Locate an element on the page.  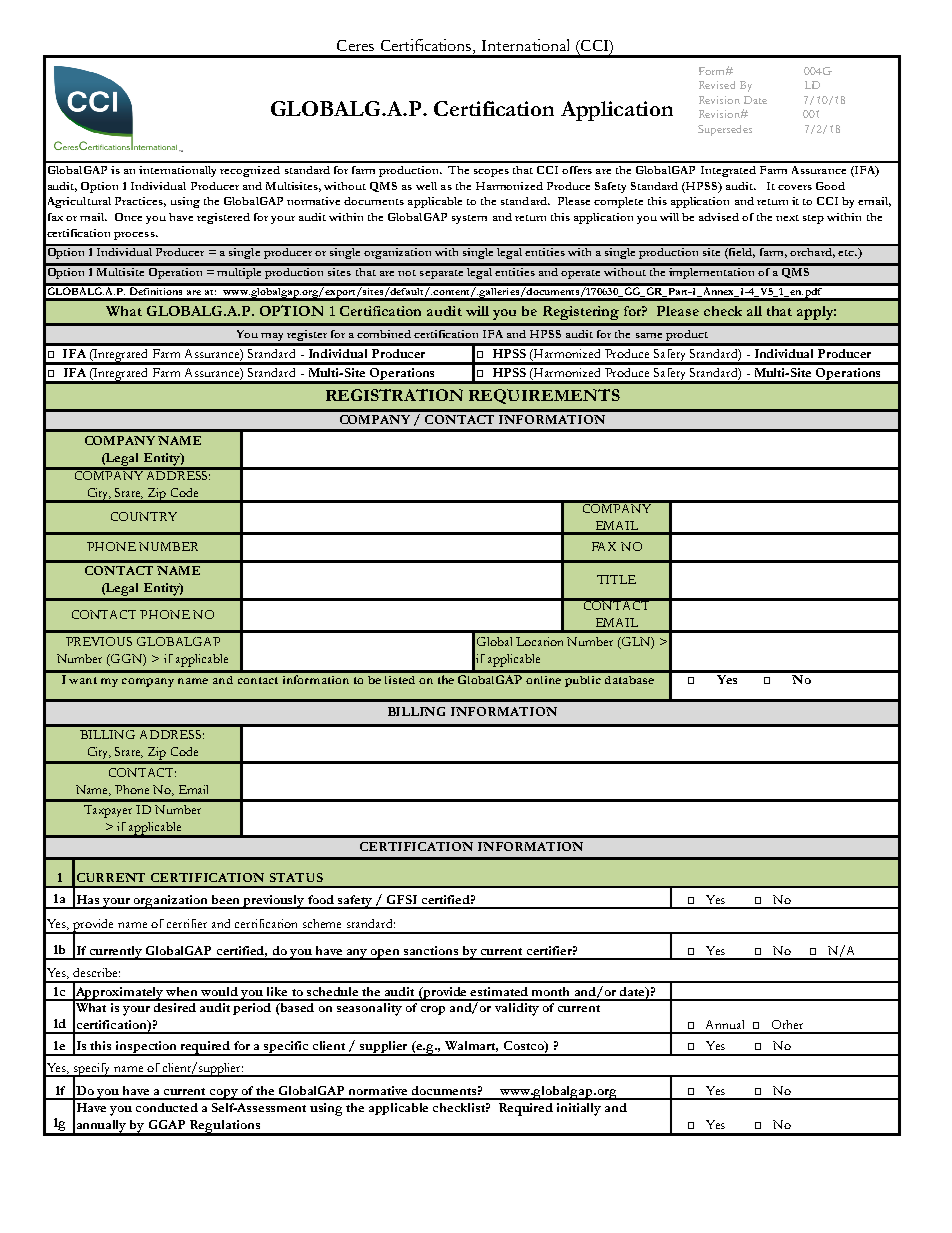
Location is located at coordinates (539, 641).
